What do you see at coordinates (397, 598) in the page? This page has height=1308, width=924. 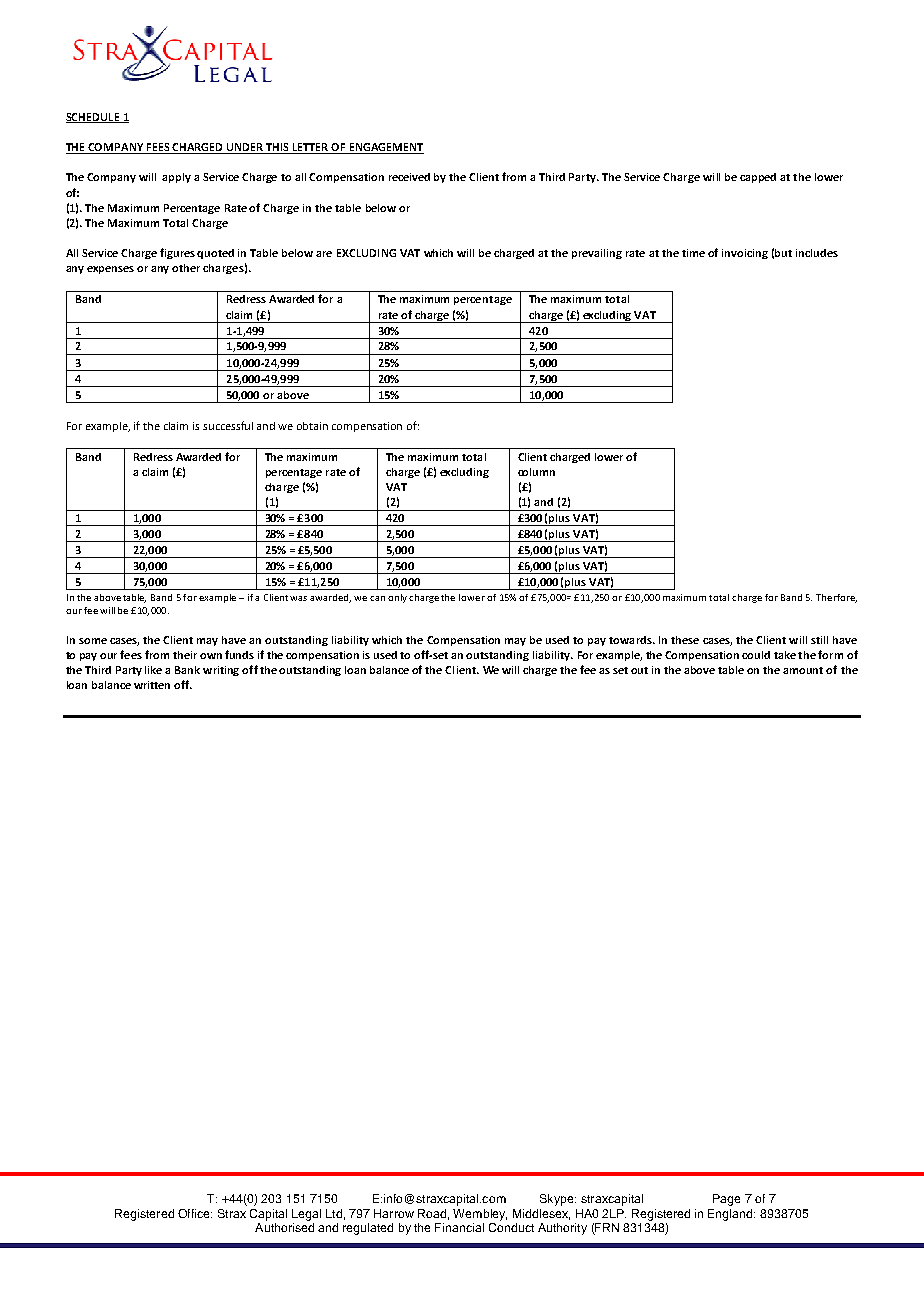 I see `only` at bounding box center [397, 598].
